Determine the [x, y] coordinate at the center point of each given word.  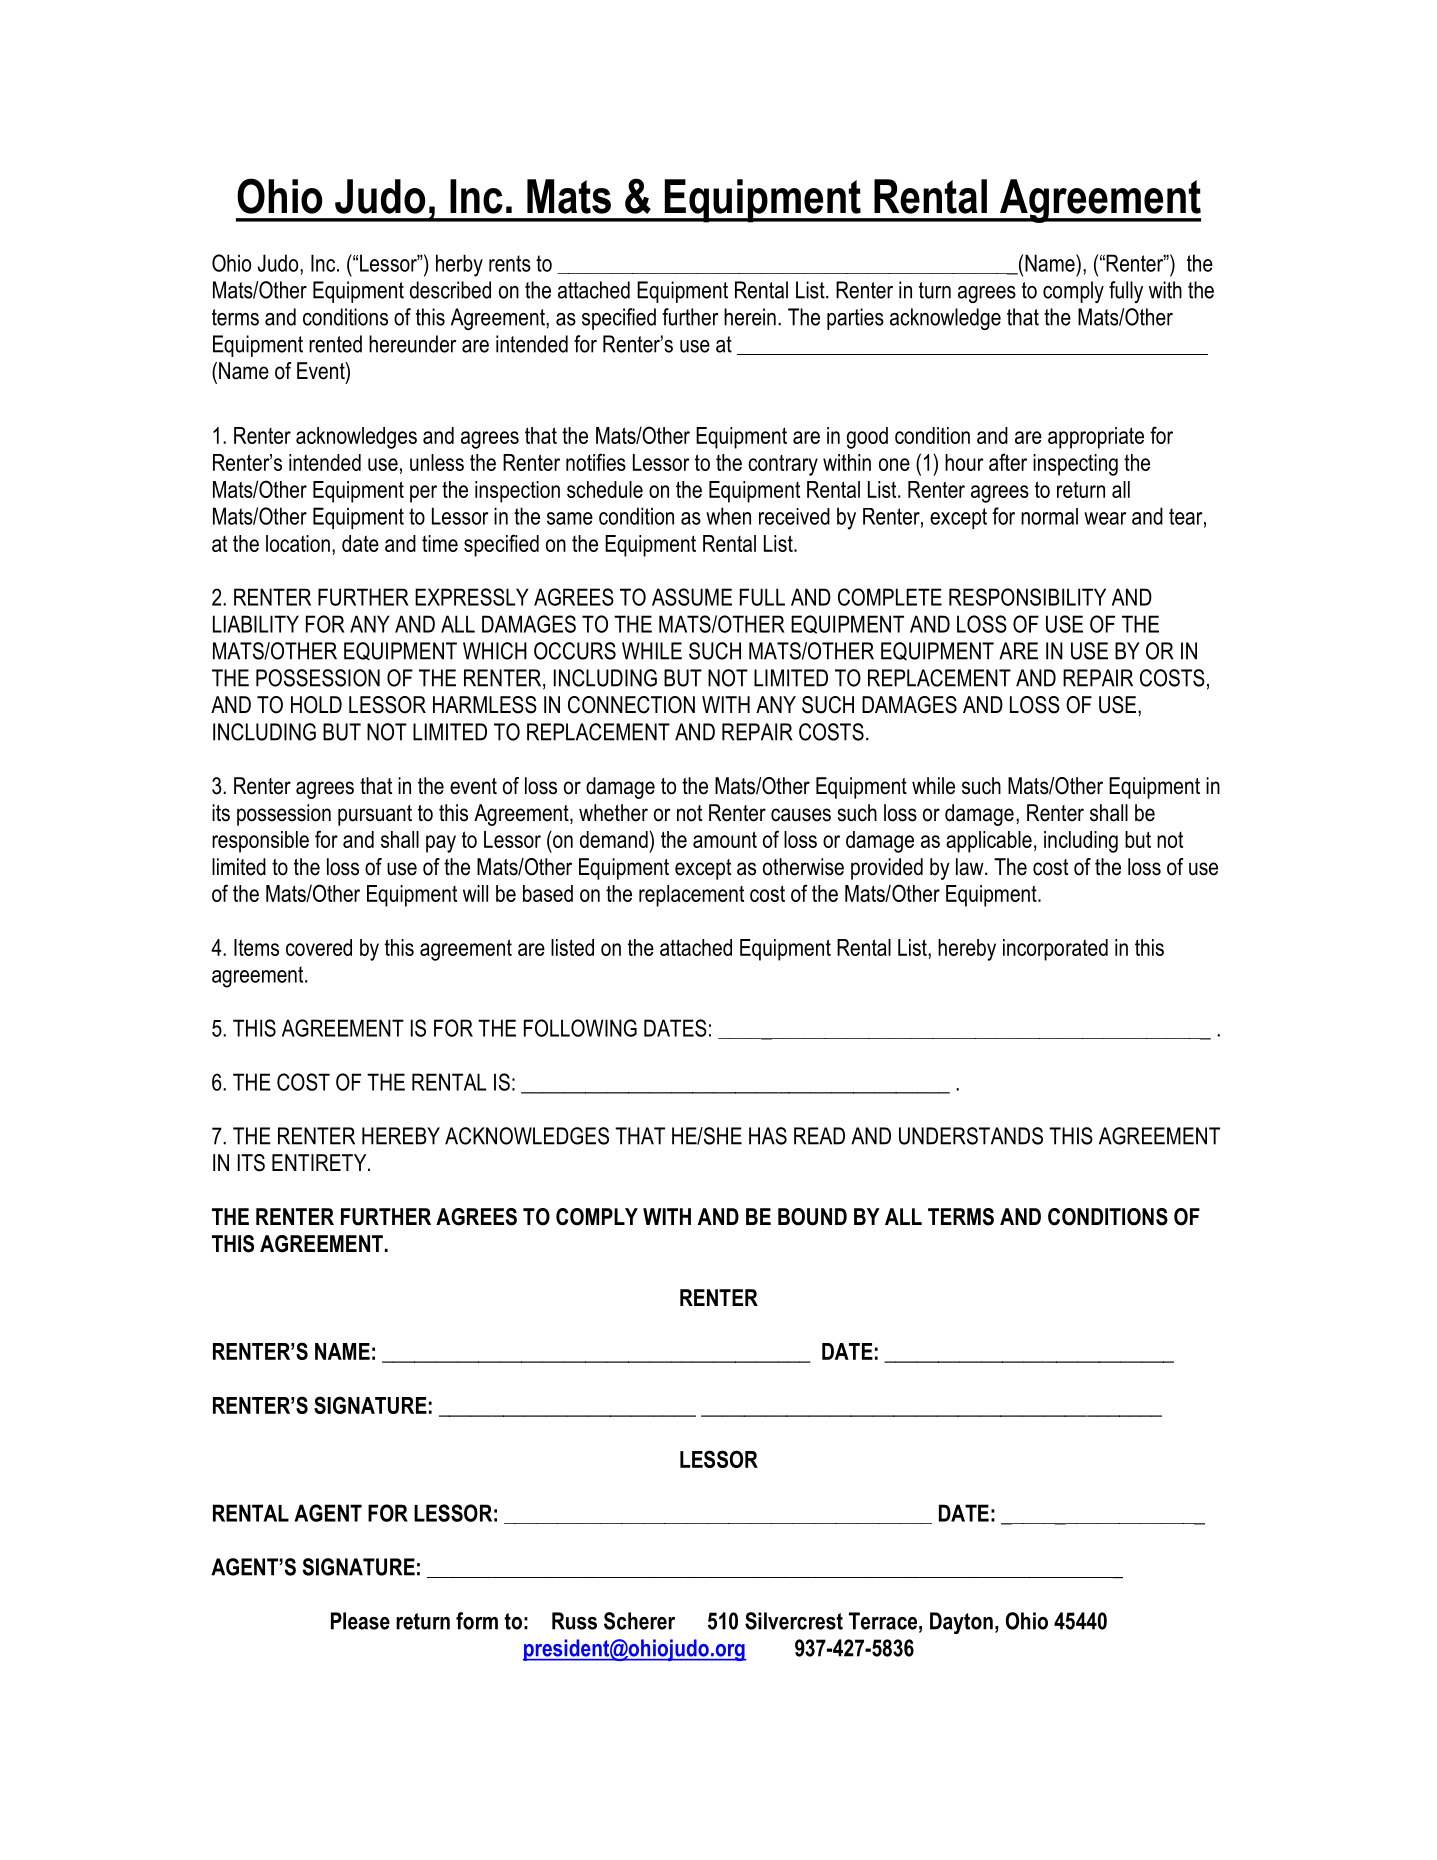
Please [360, 1621]
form [477, 1621]
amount [725, 839]
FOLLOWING [580, 1028]
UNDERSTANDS [971, 1136]
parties [855, 319]
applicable [989, 842]
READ [819, 1136]
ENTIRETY [320, 1162]
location [298, 543]
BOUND [812, 1217]
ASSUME [692, 597]
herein [750, 317]
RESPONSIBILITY [1027, 597]
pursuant [375, 815]
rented [335, 344]
